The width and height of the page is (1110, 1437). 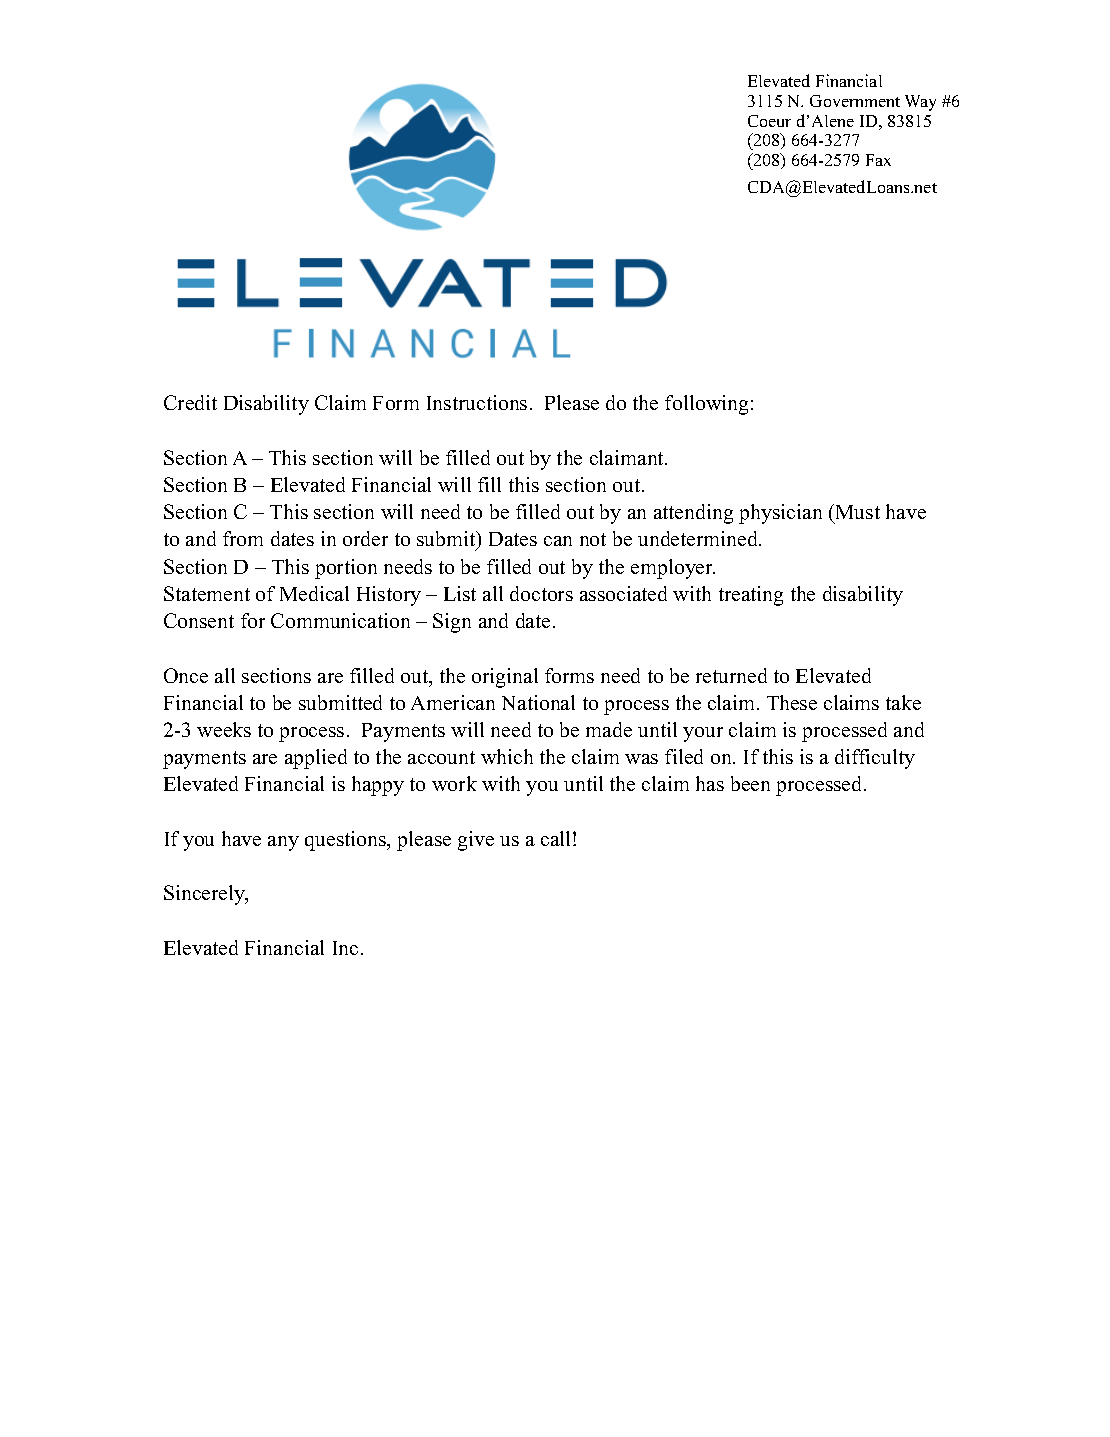 What do you see at coordinates (190, 402) in the page?
I see `Credit` at bounding box center [190, 402].
